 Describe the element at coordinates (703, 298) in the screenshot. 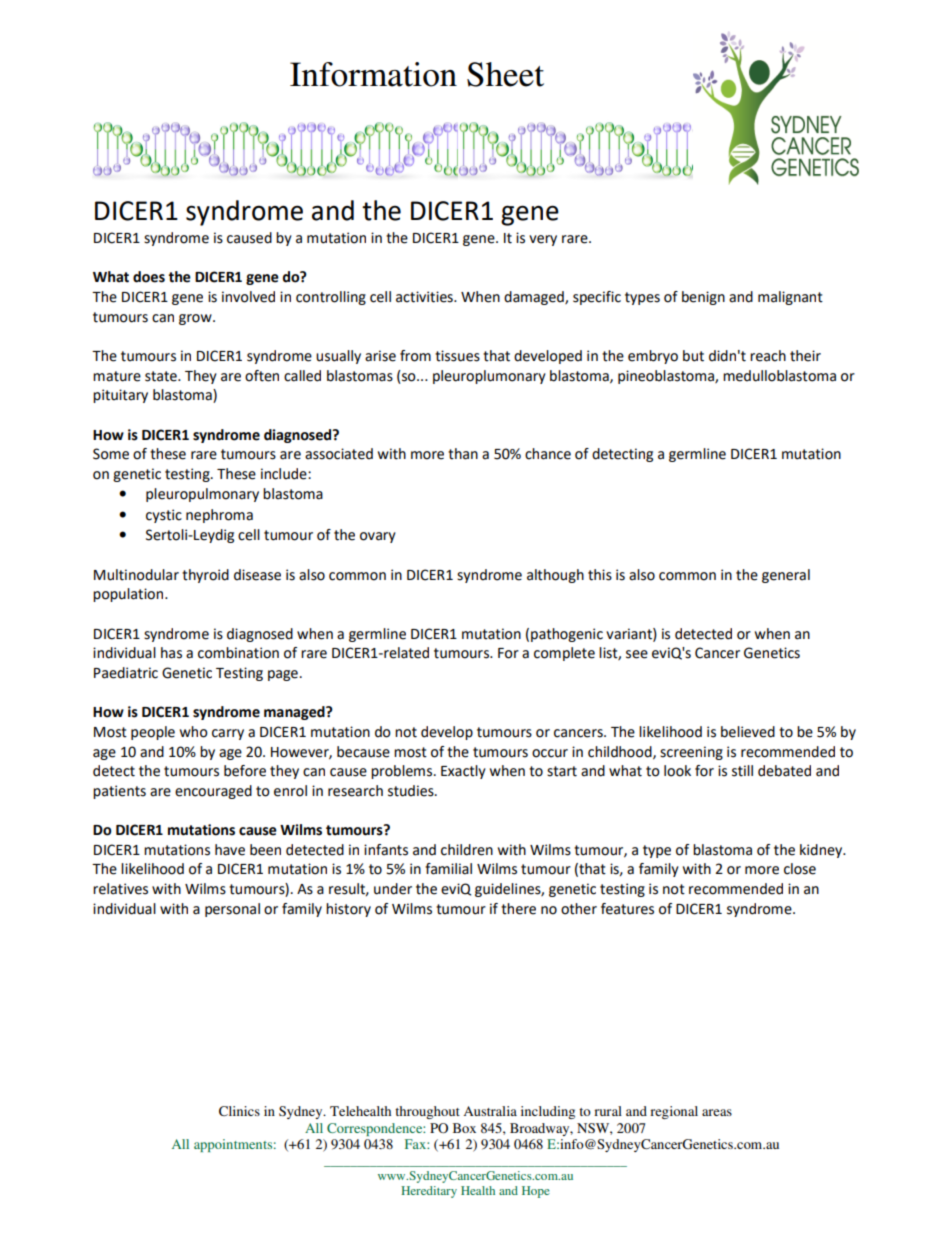

I see `benign` at that location.
